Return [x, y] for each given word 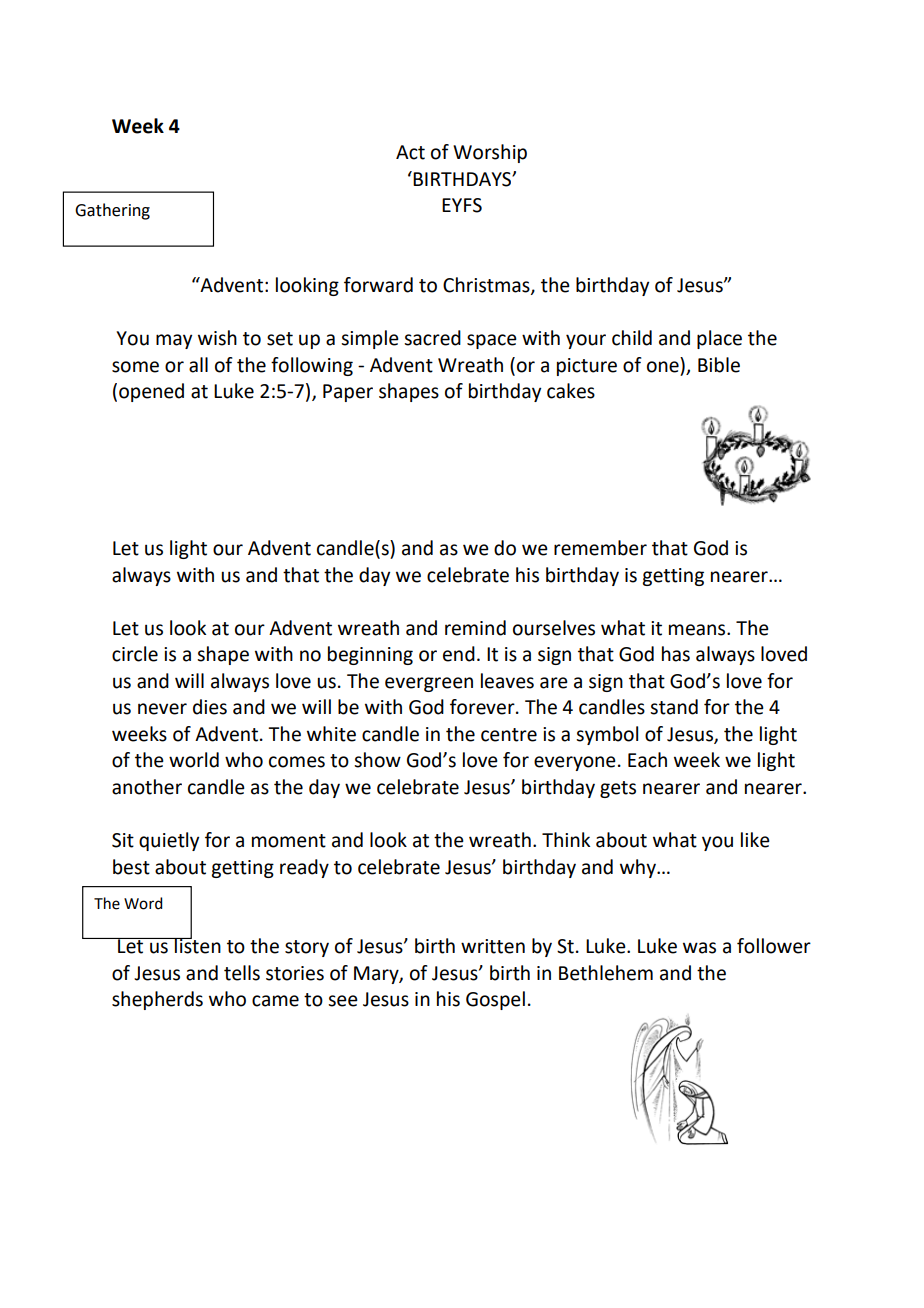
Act [410, 152]
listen [197, 945]
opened [151, 392]
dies [210, 707]
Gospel [495, 1000]
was [699, 948]
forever [483, 707]
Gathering [112, 211]
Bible [719, 365]
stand [674, 707]
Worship [490, 153]
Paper [348, 393]
